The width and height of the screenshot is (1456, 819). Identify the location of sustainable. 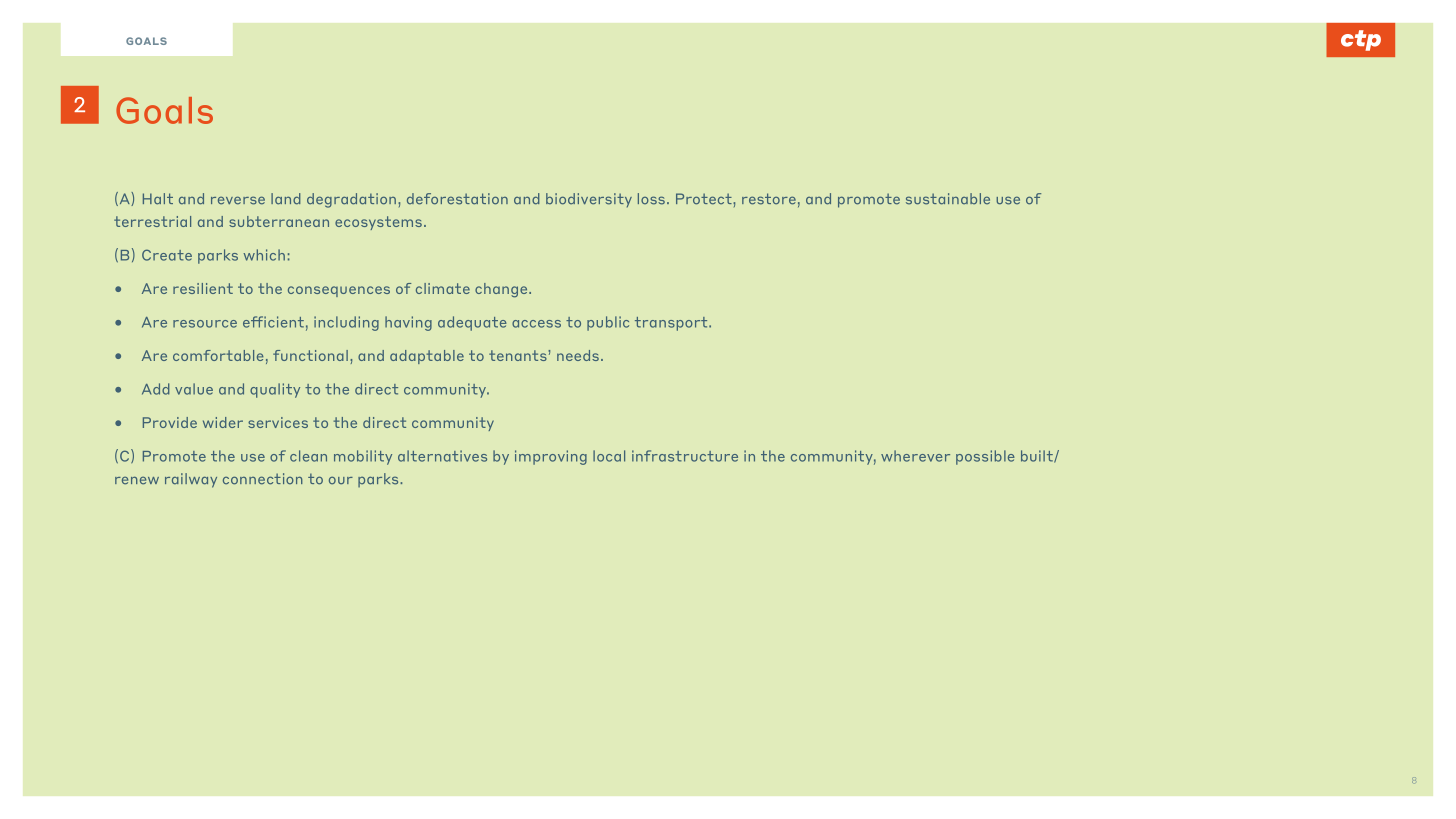
(948, 199).
